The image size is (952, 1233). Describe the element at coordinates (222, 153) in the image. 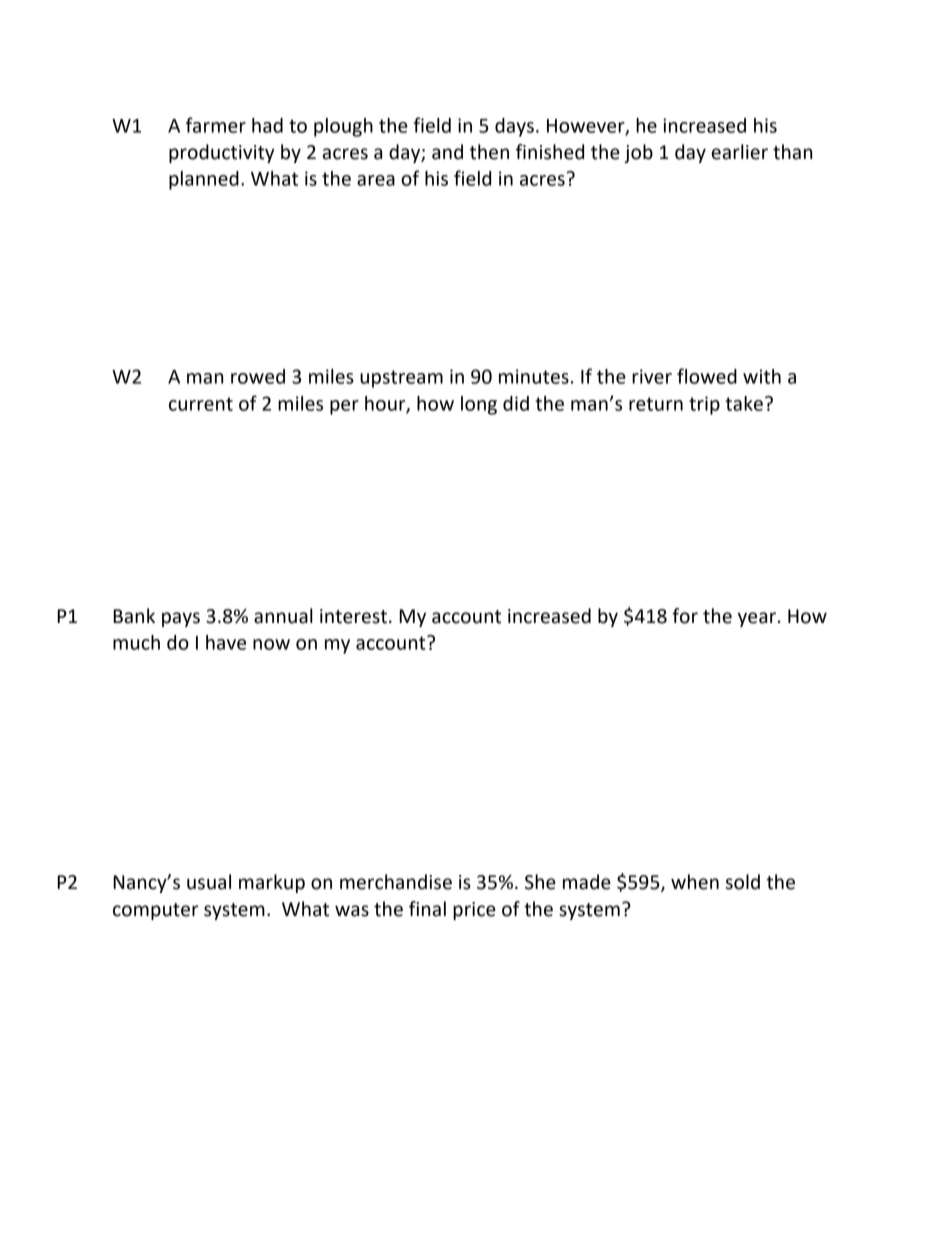

I see `productivity` at that location.
